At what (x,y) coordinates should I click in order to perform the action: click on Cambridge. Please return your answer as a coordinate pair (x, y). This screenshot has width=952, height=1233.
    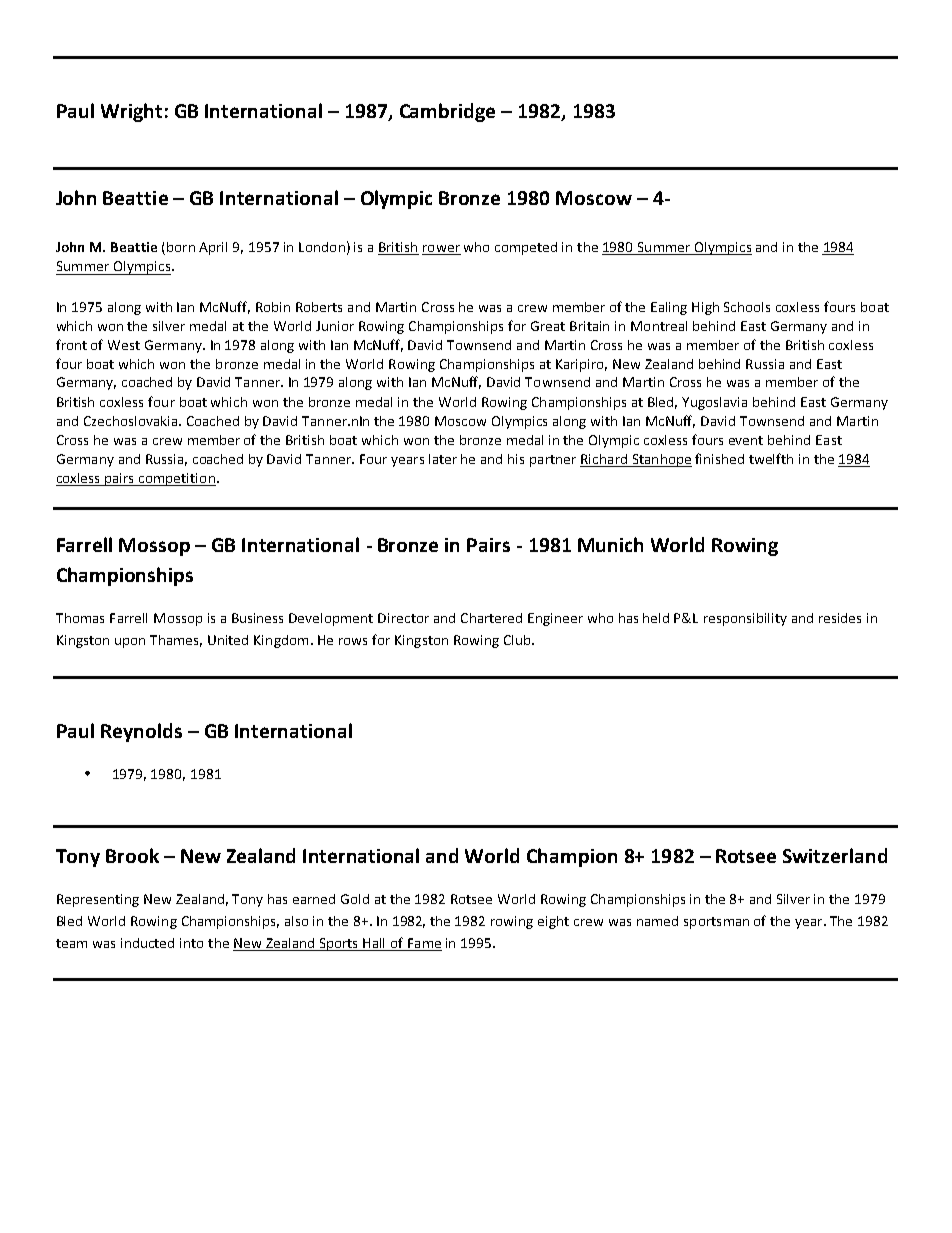
    Looking at the image, I should click on (447, 112).
